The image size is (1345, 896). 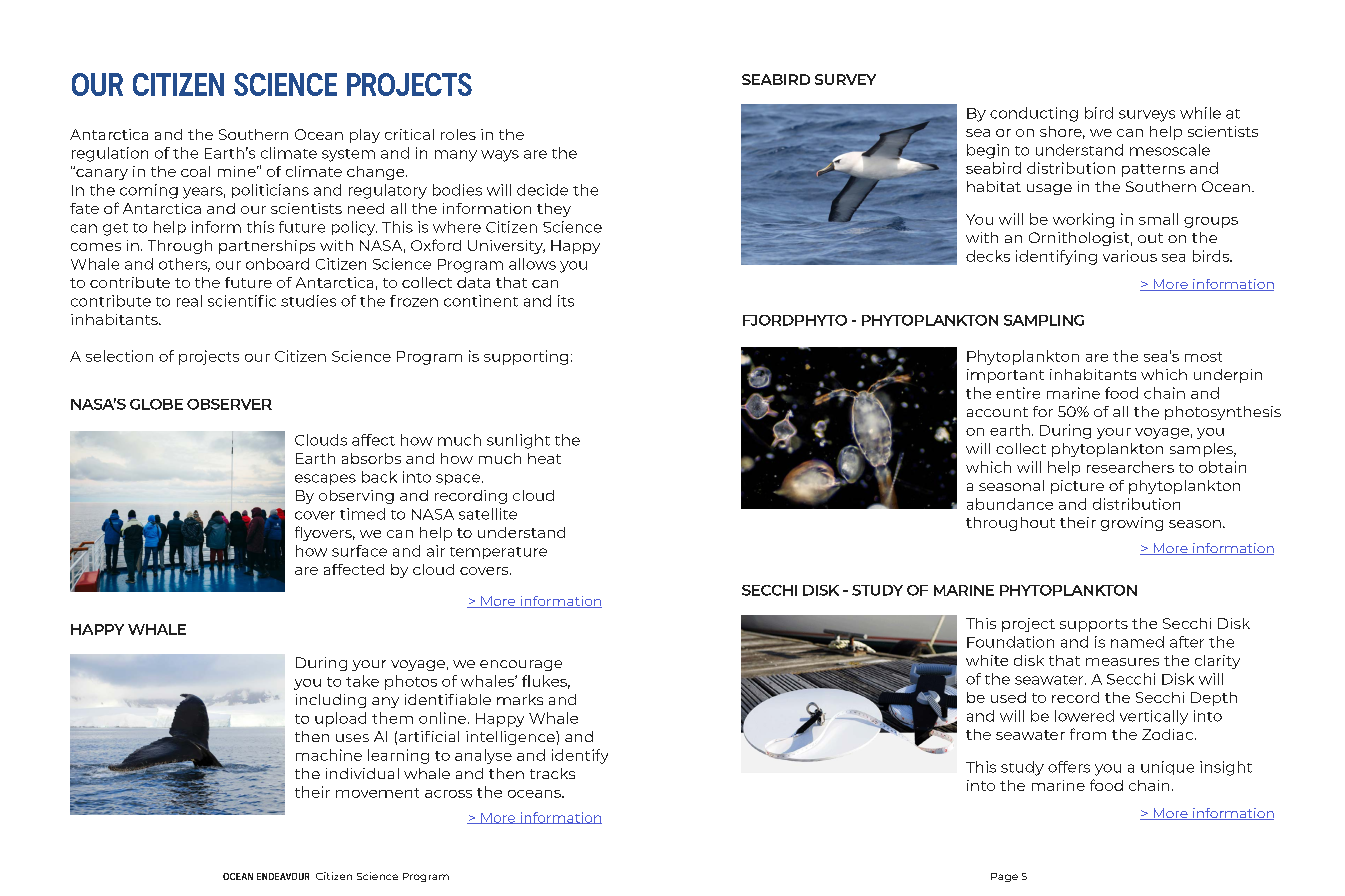 What do you see at coordinates (1004, 877) in the document?
I see `Page` at bounding box center [1004, 877].
